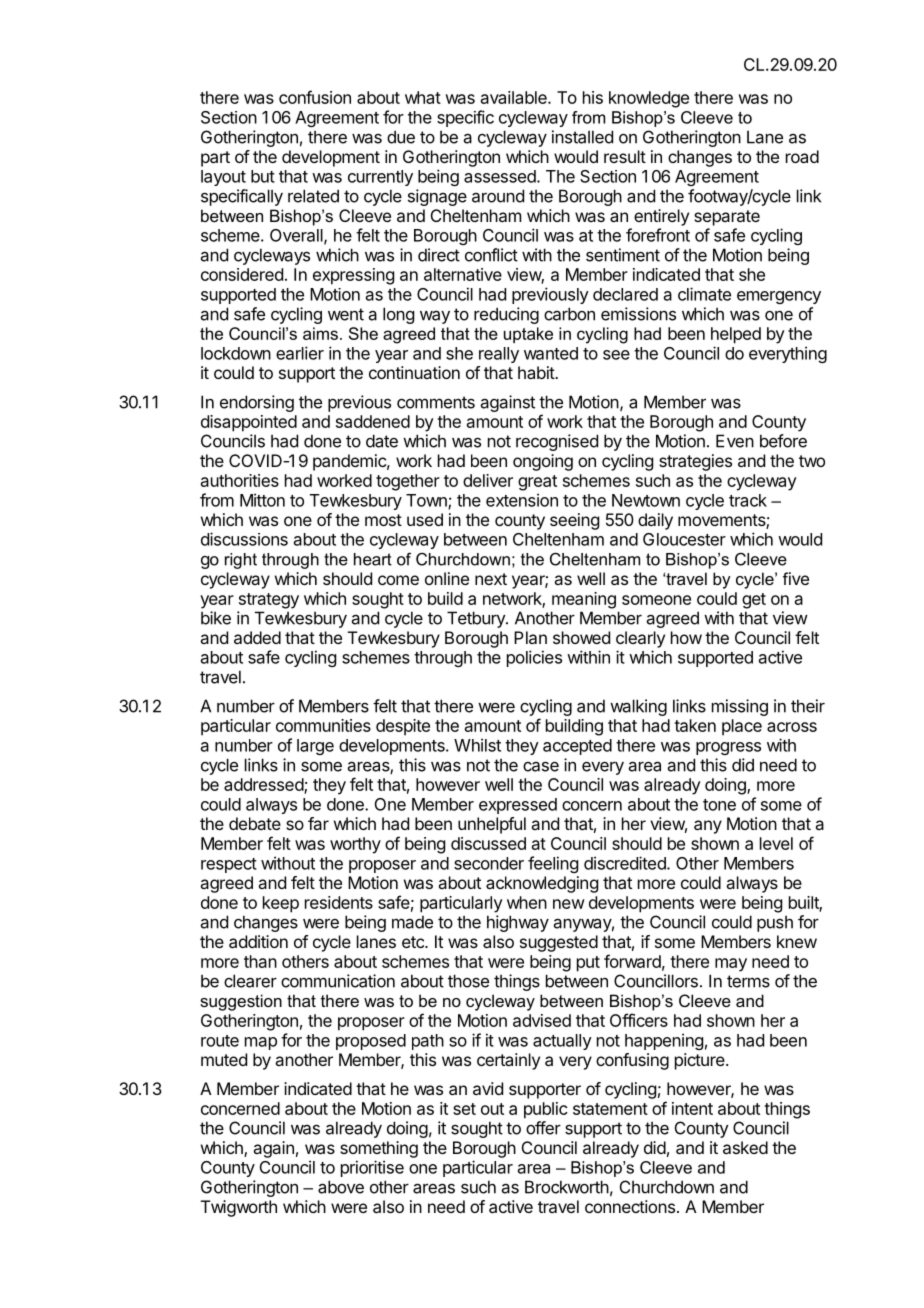 The height and width of the page is (1308, 924). What do you see at coordinates (515, 97) in the page?
I see `available` at bounding box center [515, 97].
